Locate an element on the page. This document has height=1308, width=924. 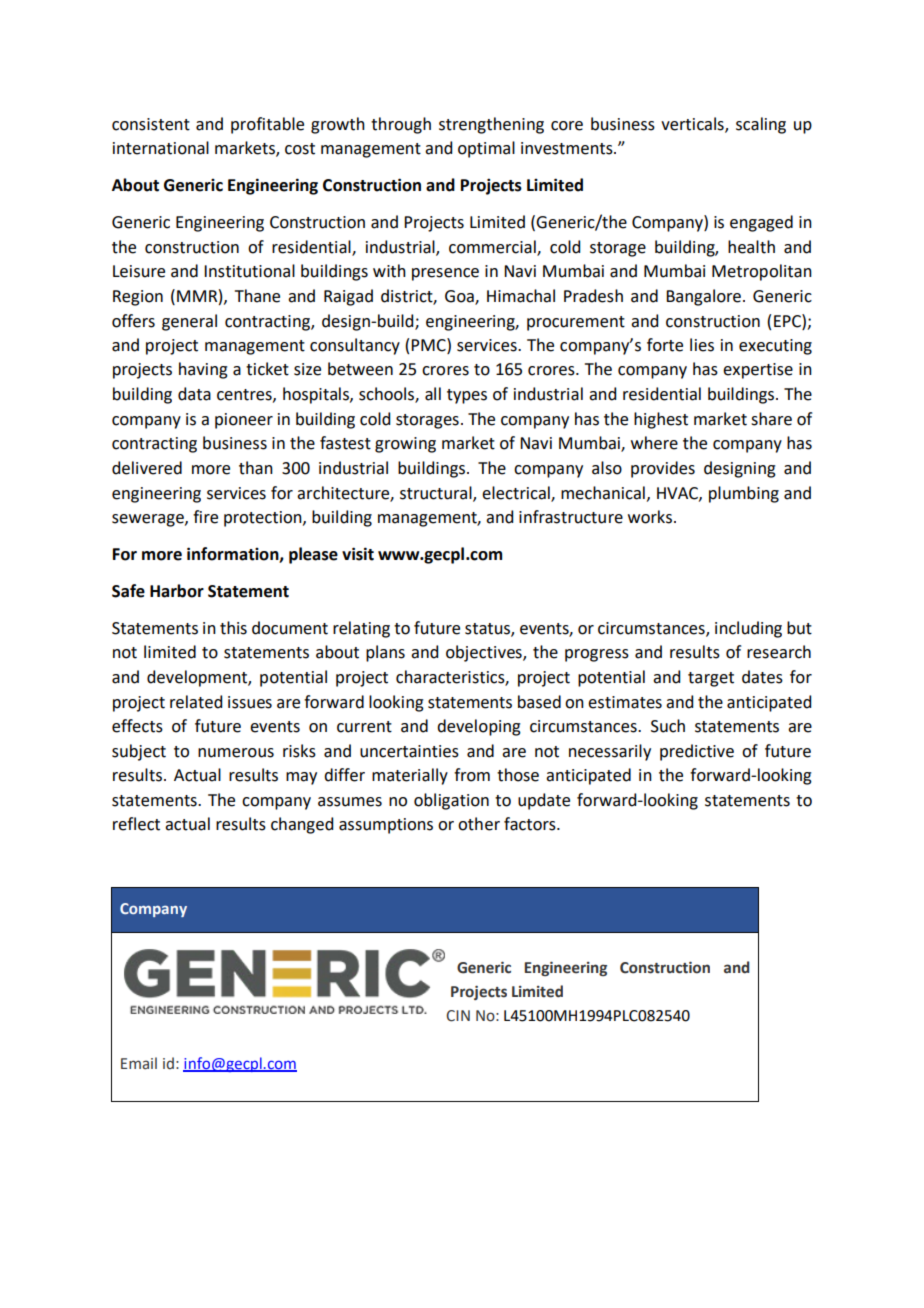
Harbor is located at coordinates (177, 591).
